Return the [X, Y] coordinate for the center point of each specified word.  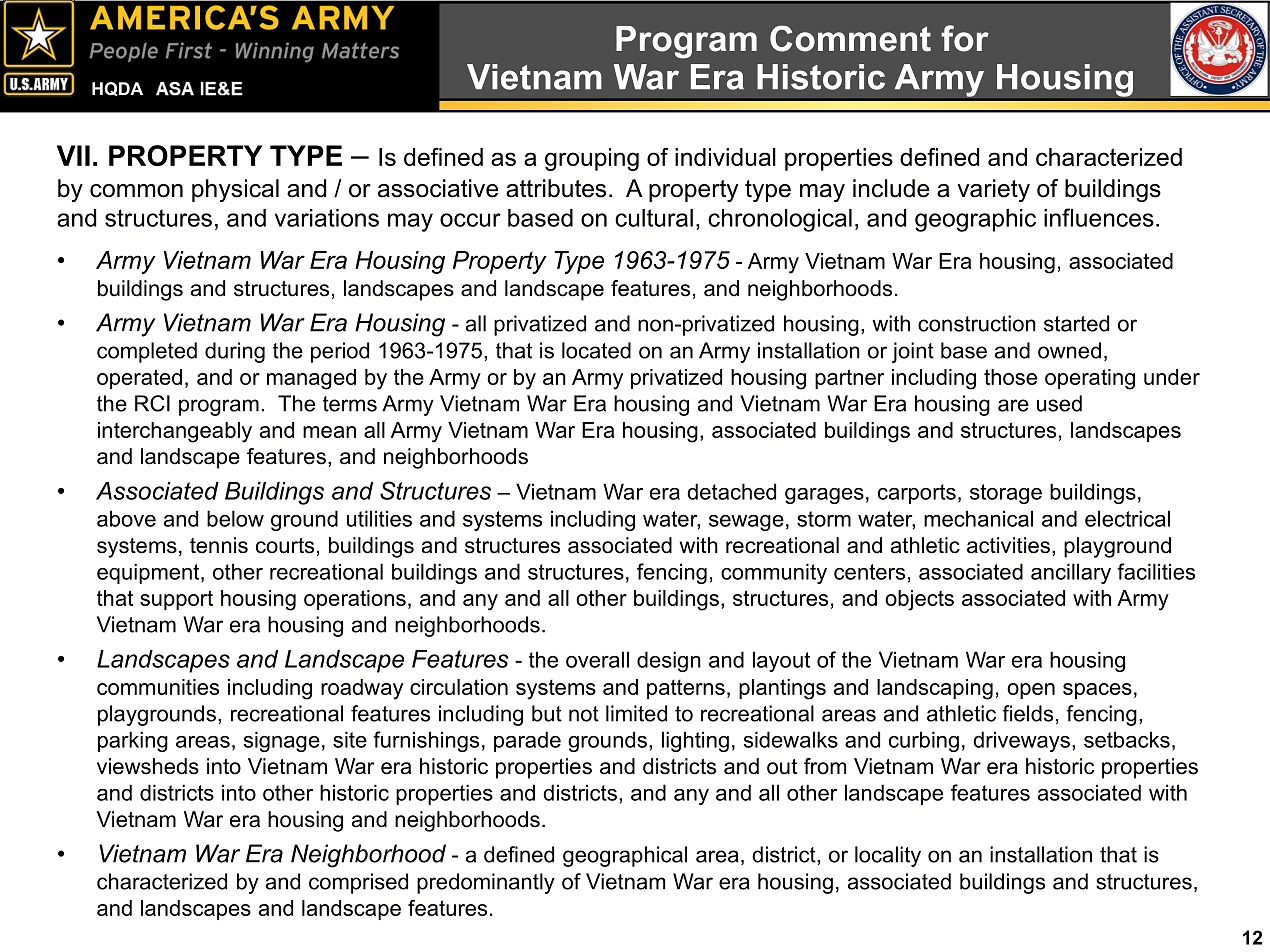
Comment [850, 38]
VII [73, 155]
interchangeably [175, 432]
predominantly [486, 883]
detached [731, 491]
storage [1006, 494]
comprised [358, 883]
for [965, 38]
